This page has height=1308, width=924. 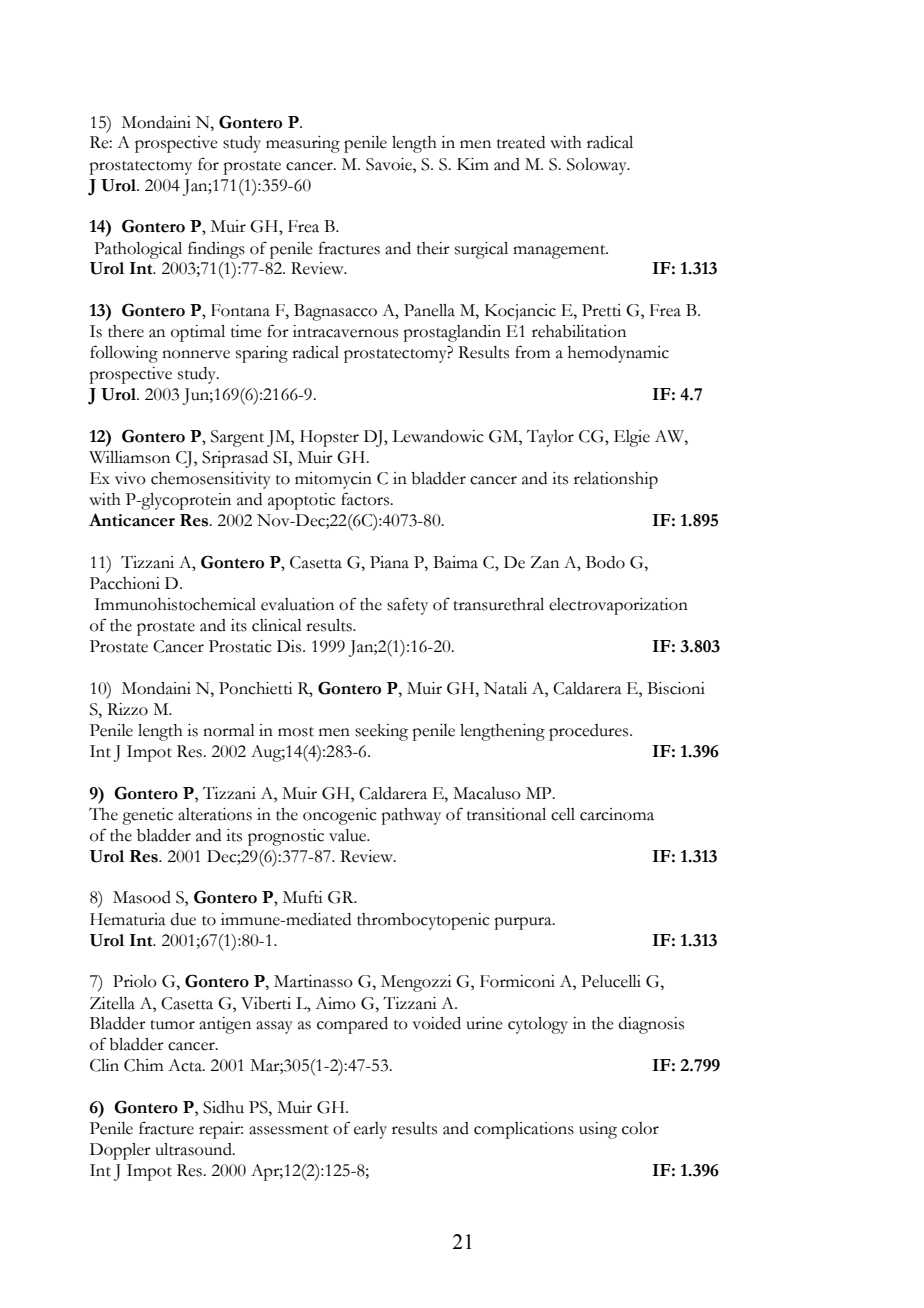 I want to click on findings, so click(x=216, y=250).
